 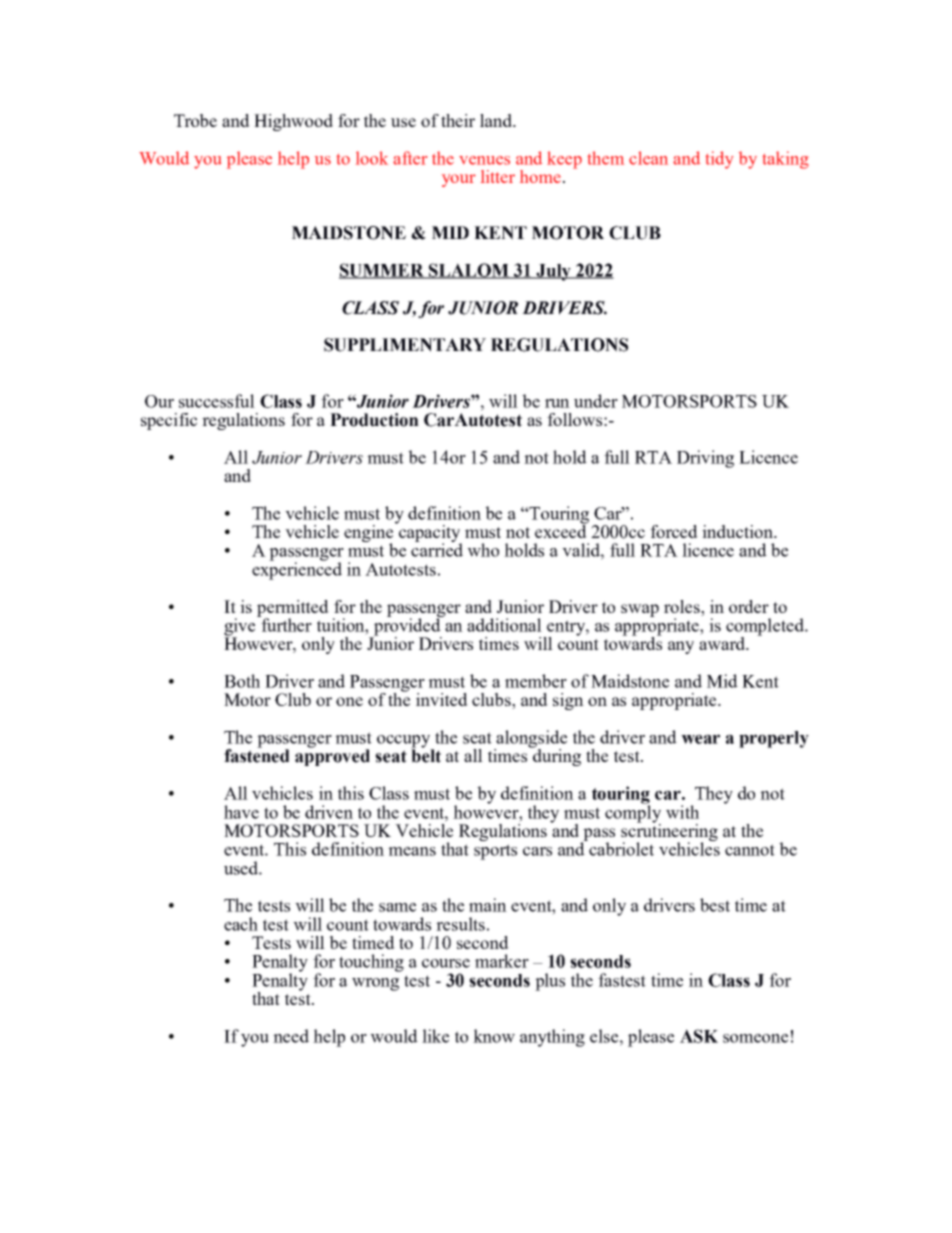 What do you see at coordinates (429, 534) in the screenshot?
I see `capacity` at bounding box center [429, 534].
